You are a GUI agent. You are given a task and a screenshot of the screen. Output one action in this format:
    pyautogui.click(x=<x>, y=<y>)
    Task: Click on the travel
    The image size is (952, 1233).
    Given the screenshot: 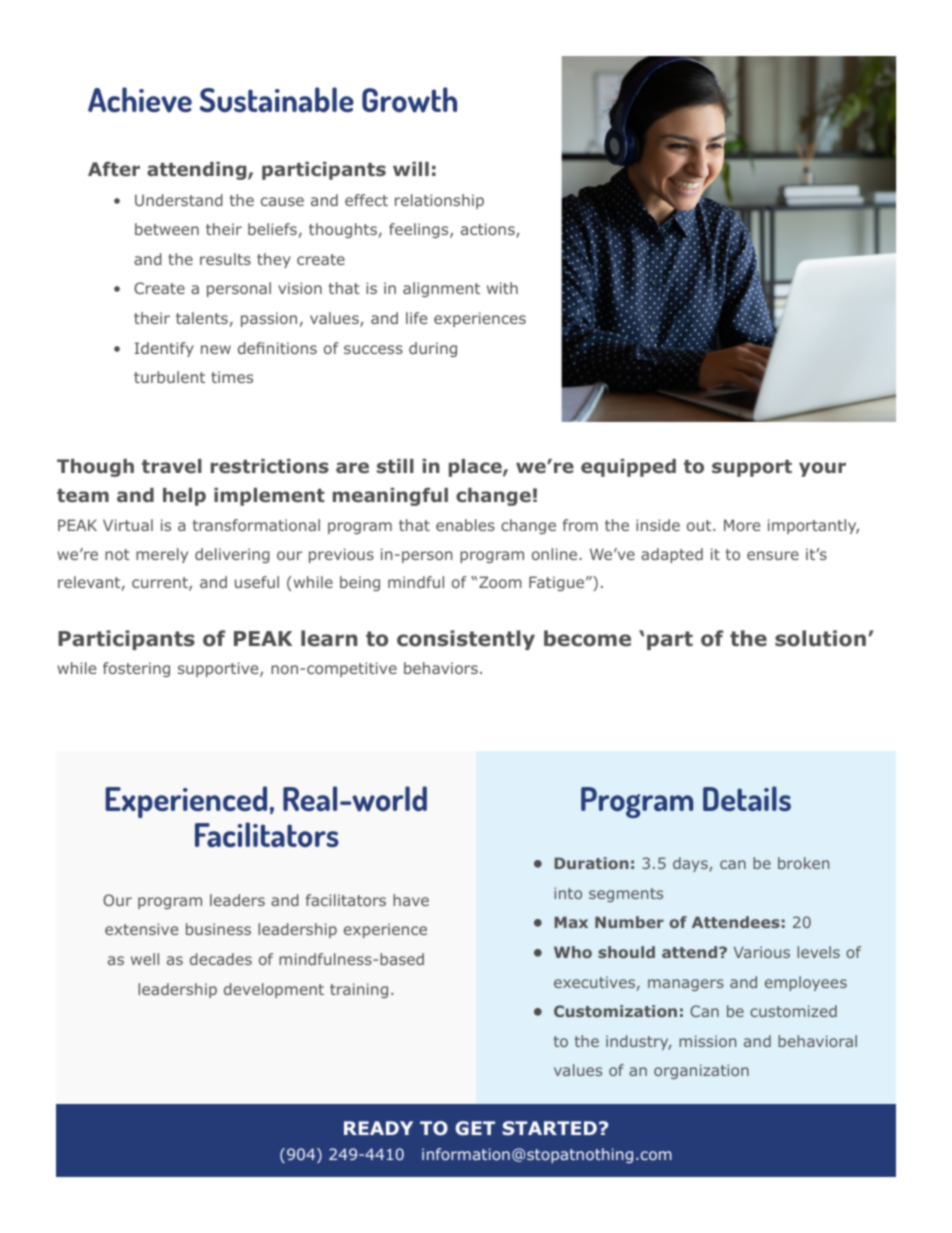 What is the action you would take?
    pyautogui.click(x=172, y=466)
